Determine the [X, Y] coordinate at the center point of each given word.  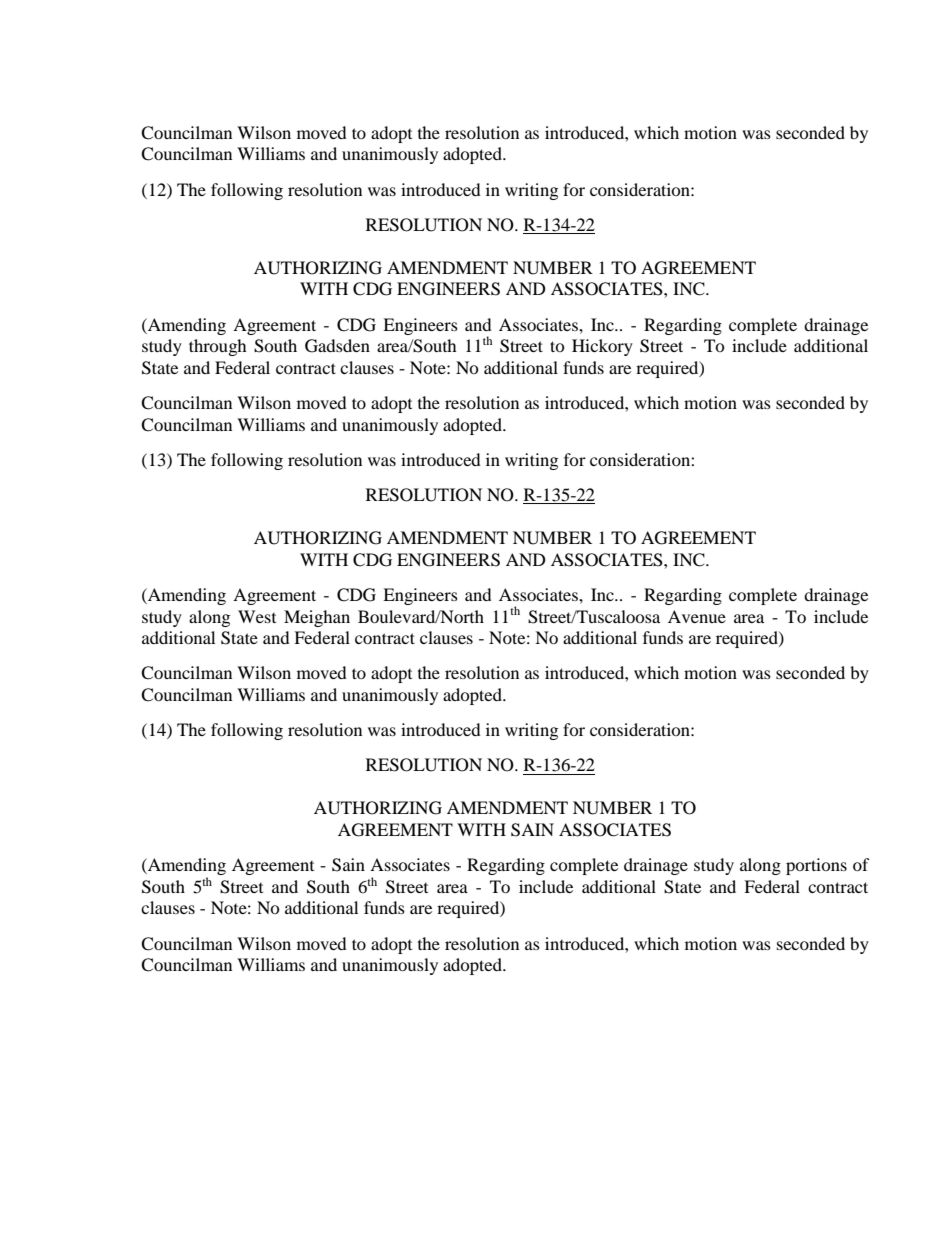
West [257, 616]
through [218, 347]
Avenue [697, 616]
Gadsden [337, 346]
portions [816, 866]
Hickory [602, 347]
